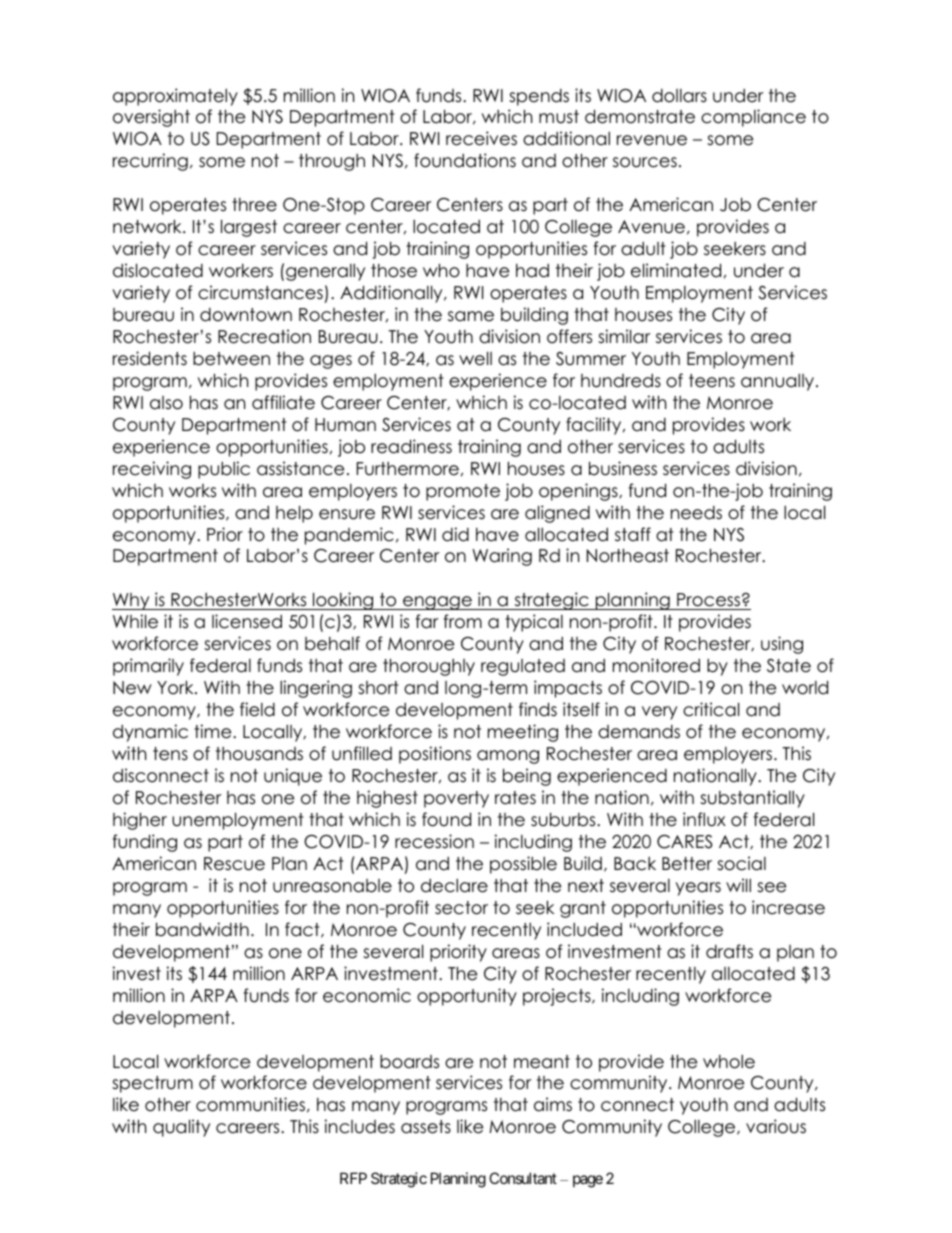 The image size is (952, 1233). I want to click on public, so click(224, 470).
